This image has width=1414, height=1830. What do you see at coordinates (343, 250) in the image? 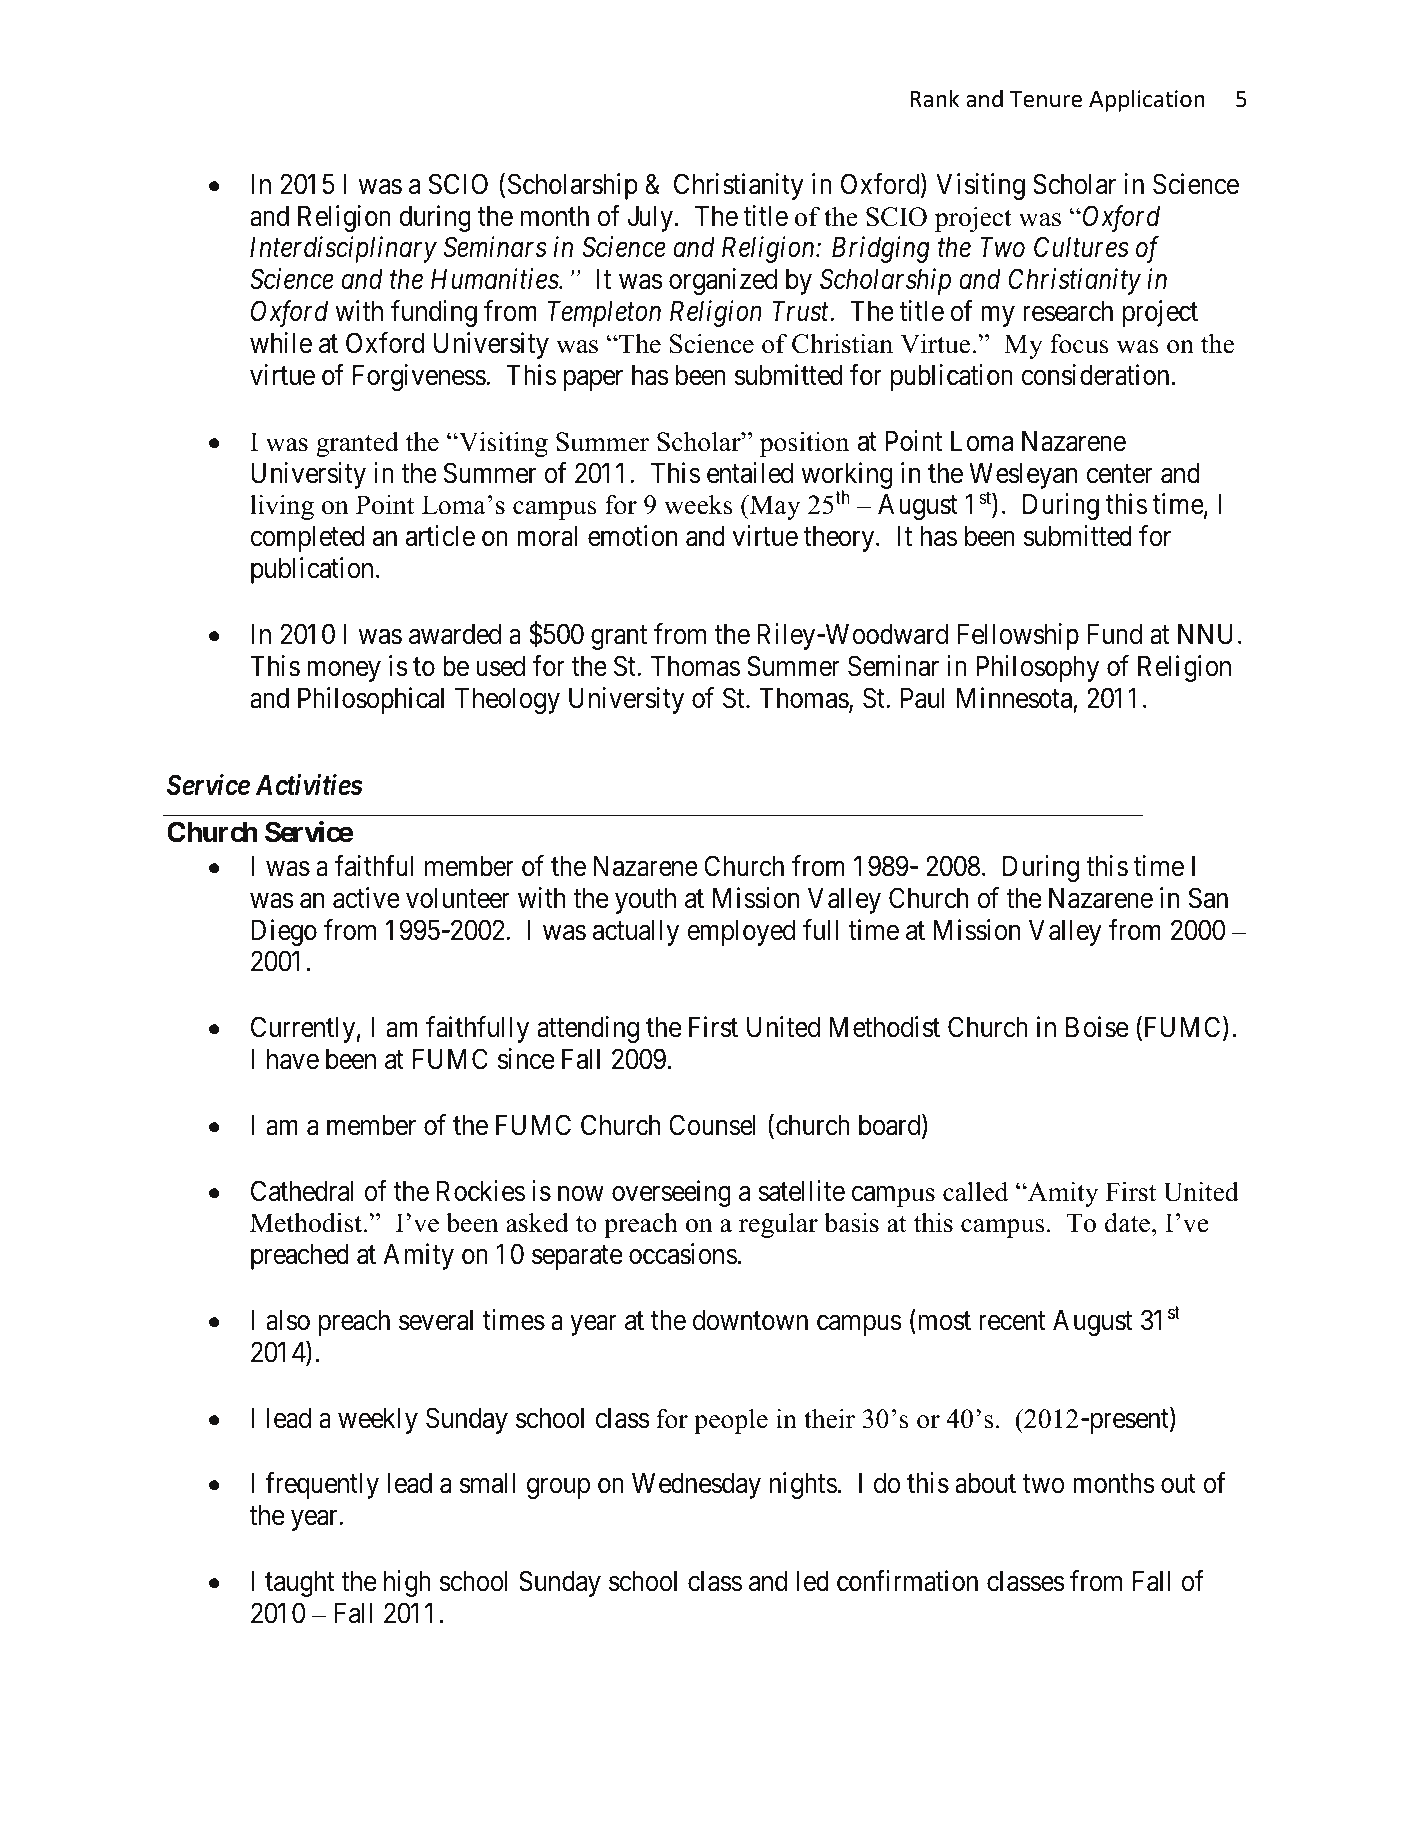
I see `Interdisciplinary` at bounding box center [343, 250].
